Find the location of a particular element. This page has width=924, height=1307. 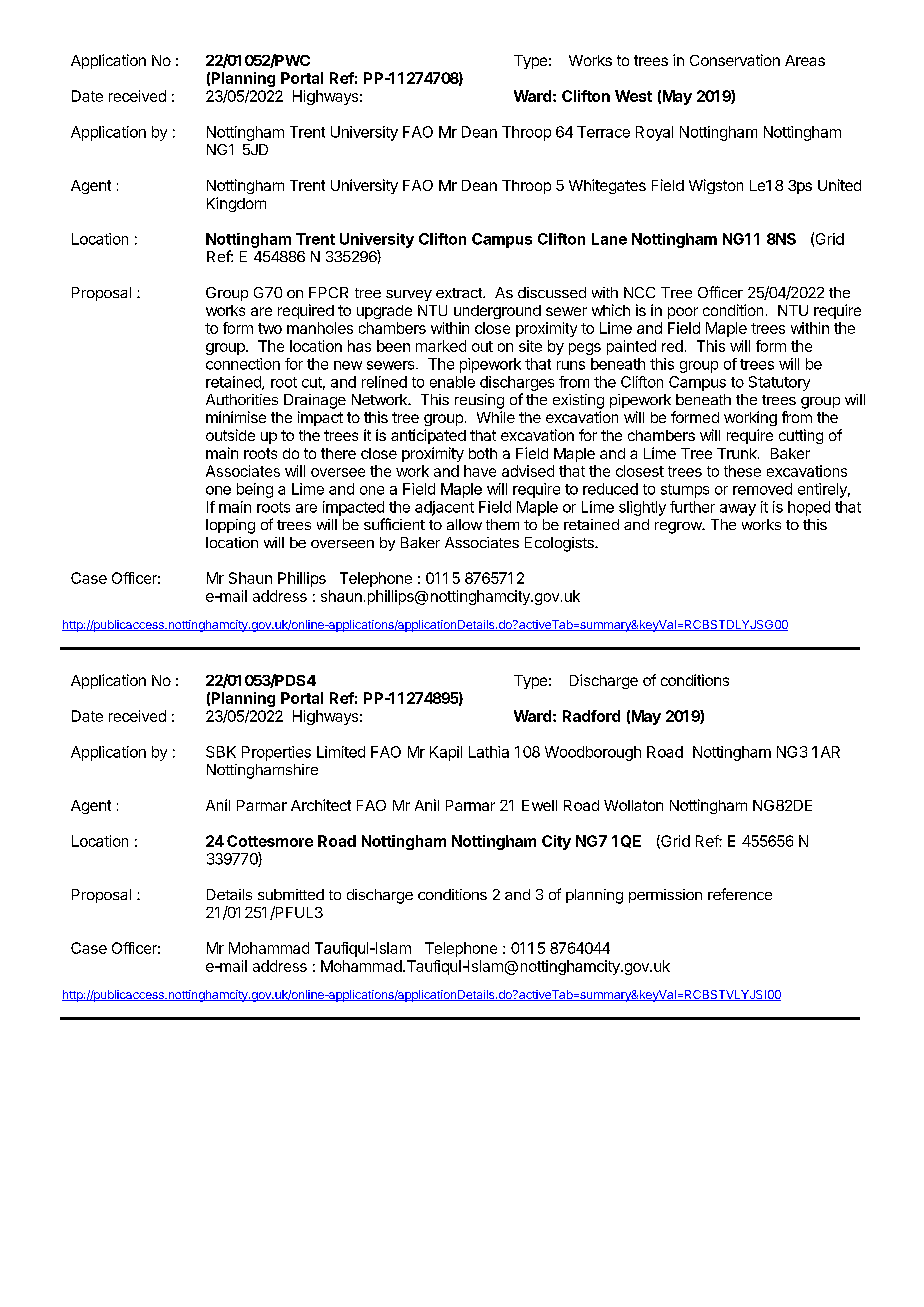

being is located at coordinates (255, 490).
